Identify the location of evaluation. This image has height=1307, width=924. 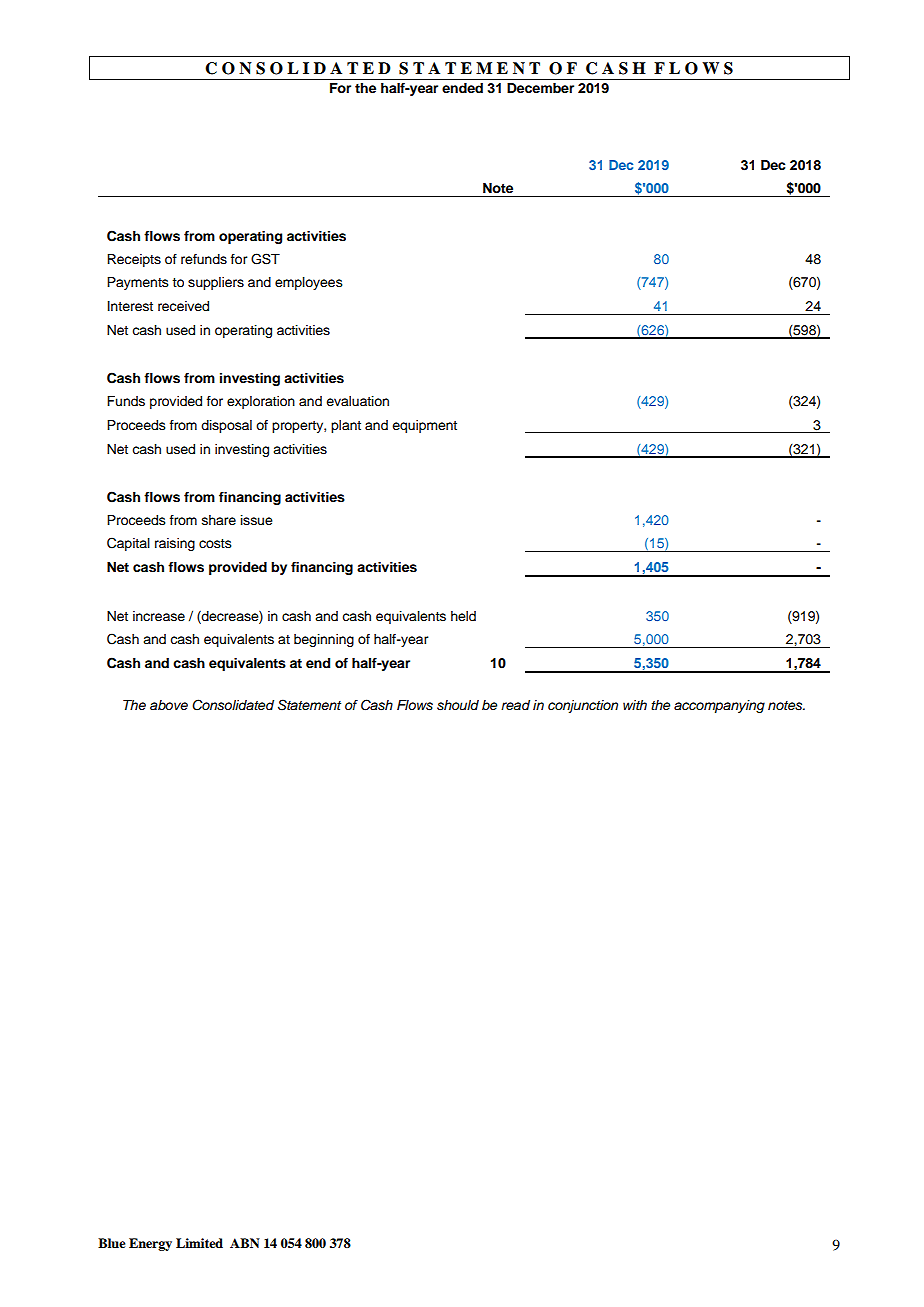
(357, 401).
